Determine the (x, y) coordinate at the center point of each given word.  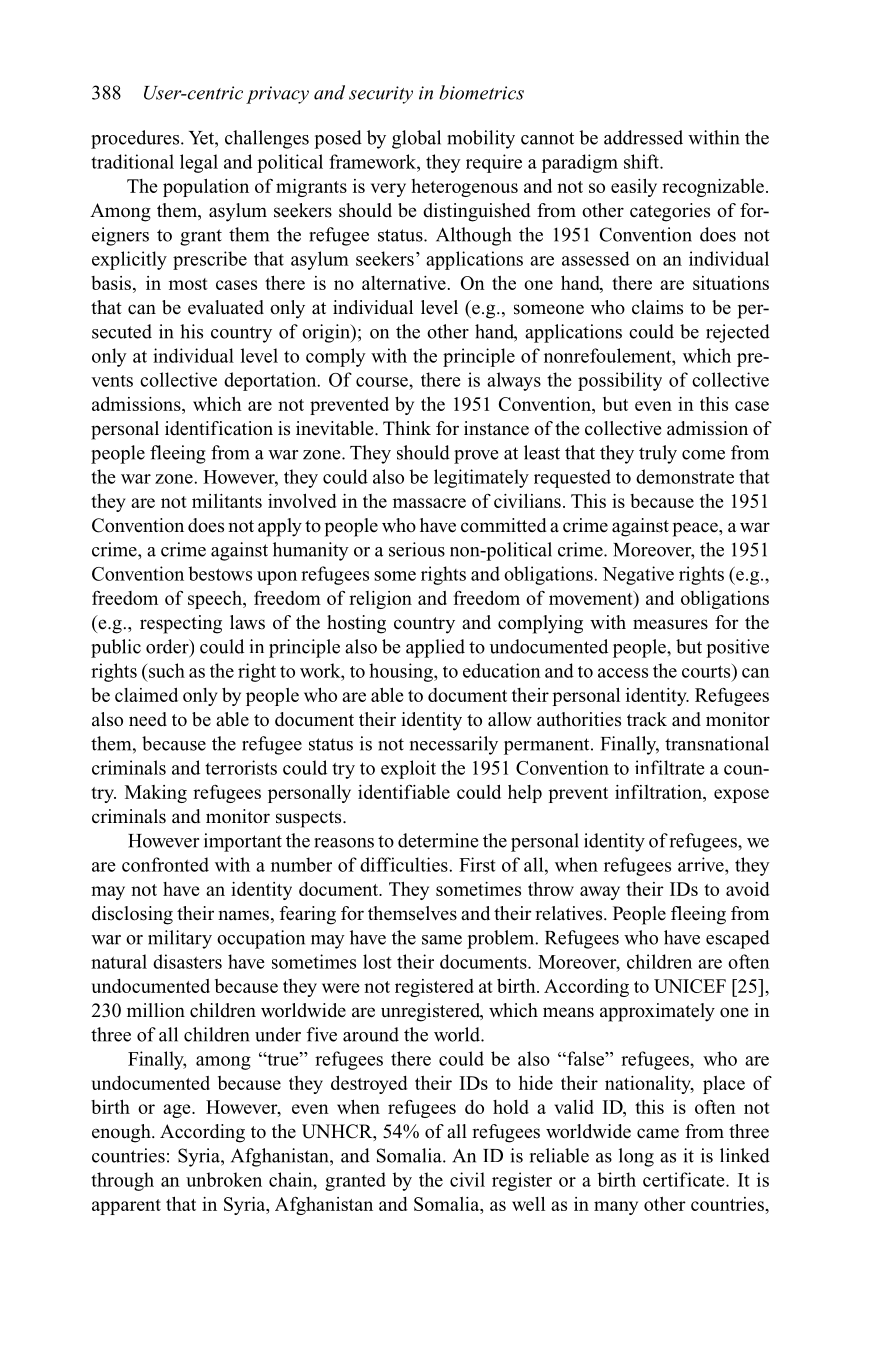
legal (199, 163)
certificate (685, 1179)
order (168, 647)
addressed (643, 137)
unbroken (224, 1179)
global (416, 139)
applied (435, 648)
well (528, 1203)
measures (670, 624)
